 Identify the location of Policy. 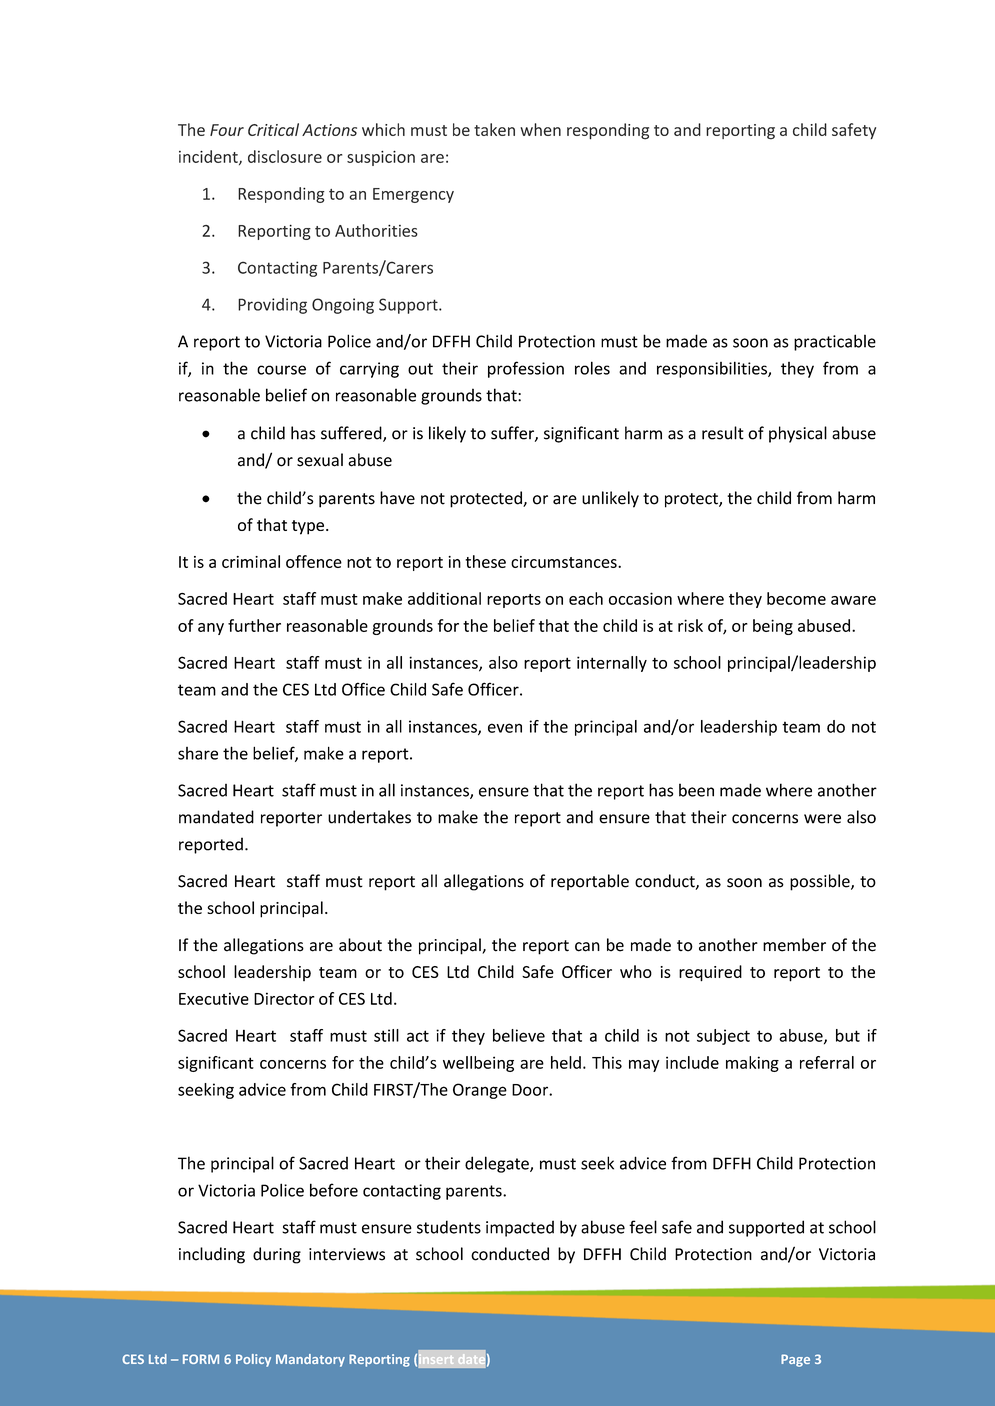
(253, 1360).
